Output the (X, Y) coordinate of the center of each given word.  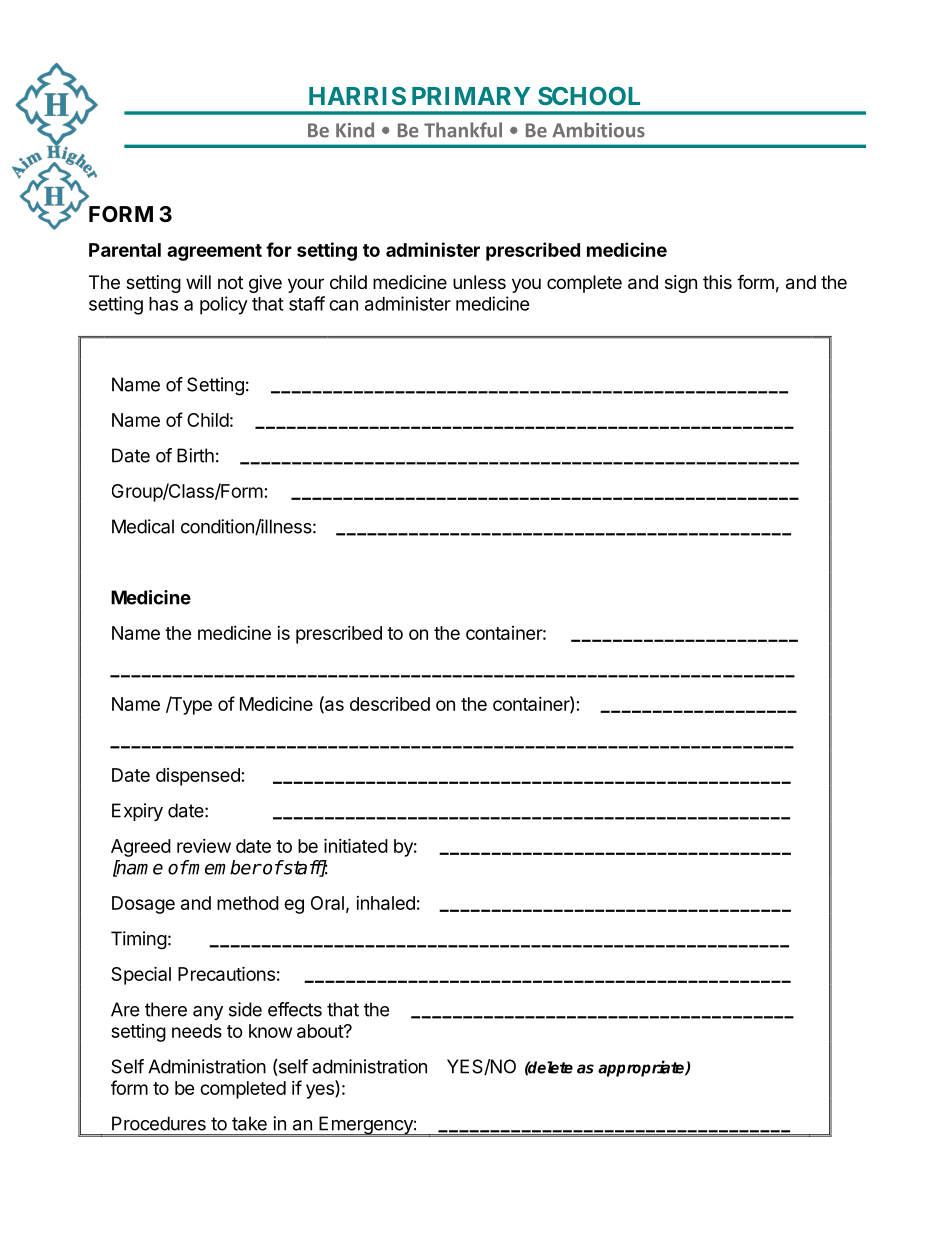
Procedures (159, 1123)
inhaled (385, 903)
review (204, 846)
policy (224, 305)
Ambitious (598, 130)
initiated (356, 845)
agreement (214, 252)
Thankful (463, 130)
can (343, 305)
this (717, 282)
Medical (143, 526)
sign (681, 284)
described (390, 704)
